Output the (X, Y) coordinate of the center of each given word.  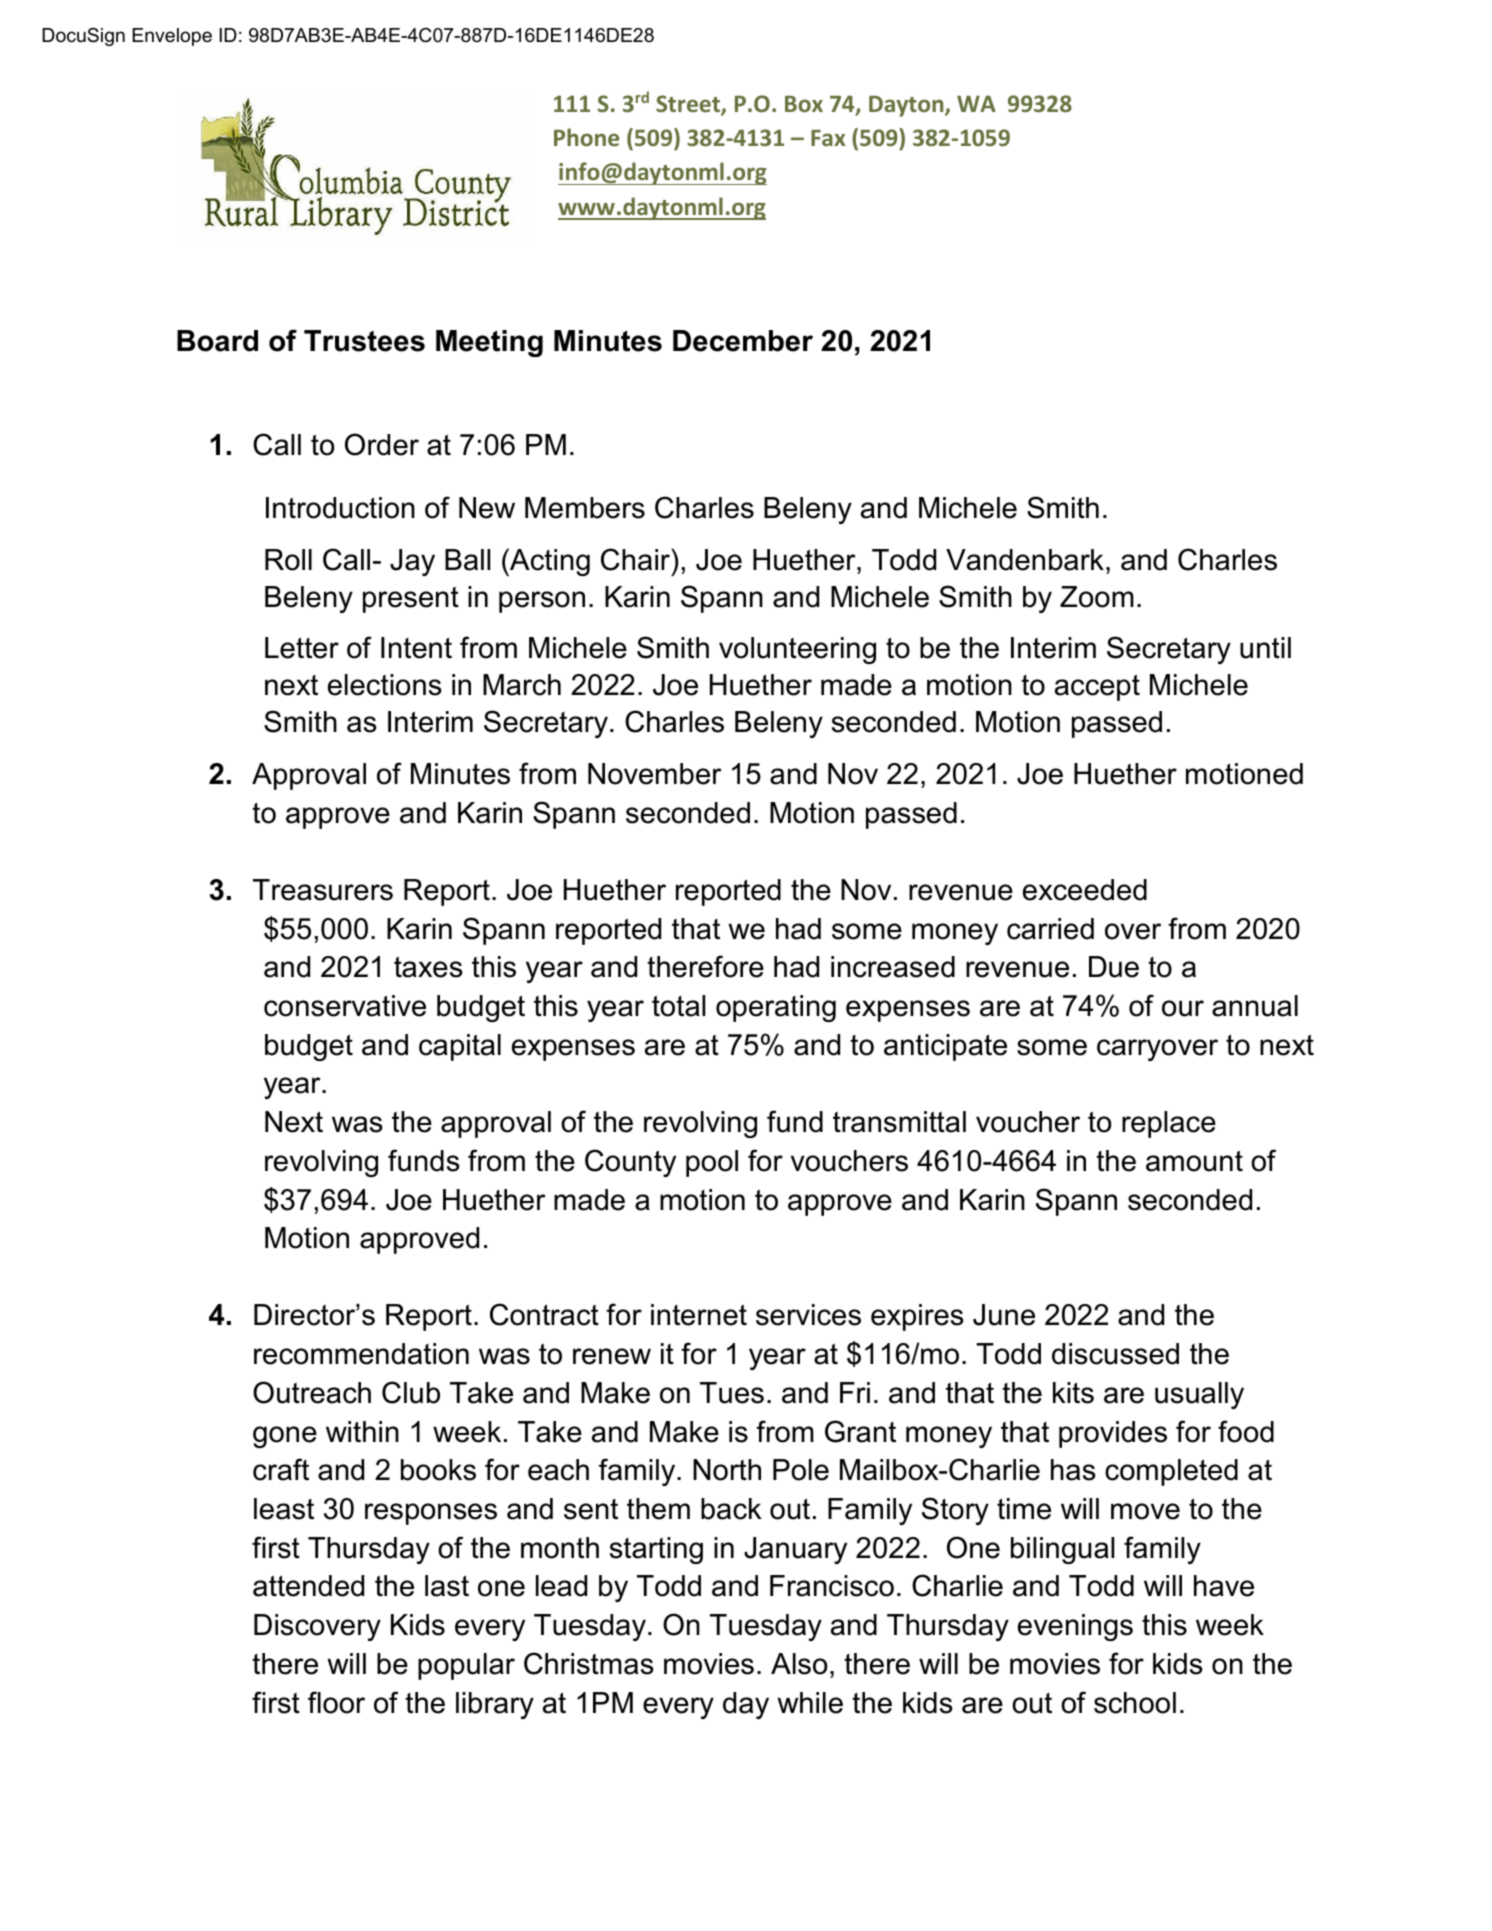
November (655, 774)
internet (699, 1315)
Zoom (1097, 597)
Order (382, 444)
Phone (586, 137)
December (743, 341)
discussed (1115, 1354)
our (1183, 1008)
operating (776, 1008)
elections (385, 685)
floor (336, 1702)
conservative (345, 1006)
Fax (828, 138)
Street (689, 105)
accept (1097, 688)
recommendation (361, 1354)
